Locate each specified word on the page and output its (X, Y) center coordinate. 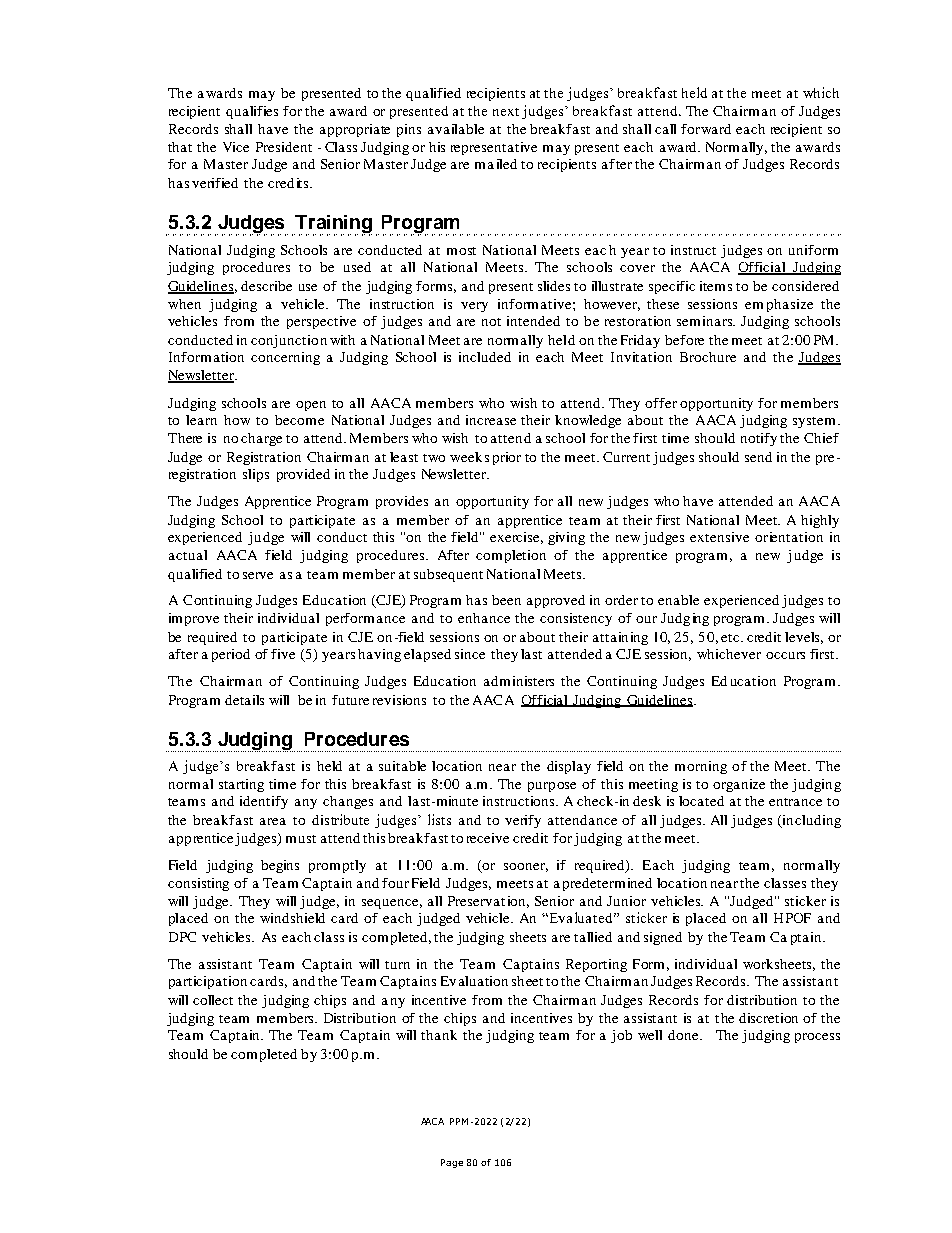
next (506, 112)
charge (261, 439)
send (758, 457)
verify (523, 821)
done (684, 1035)
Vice (236, 147)
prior (507, 458)
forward (706, 129)
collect (213, 1000)
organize (739, 785)
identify (264, 802)
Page (452, 1163)
